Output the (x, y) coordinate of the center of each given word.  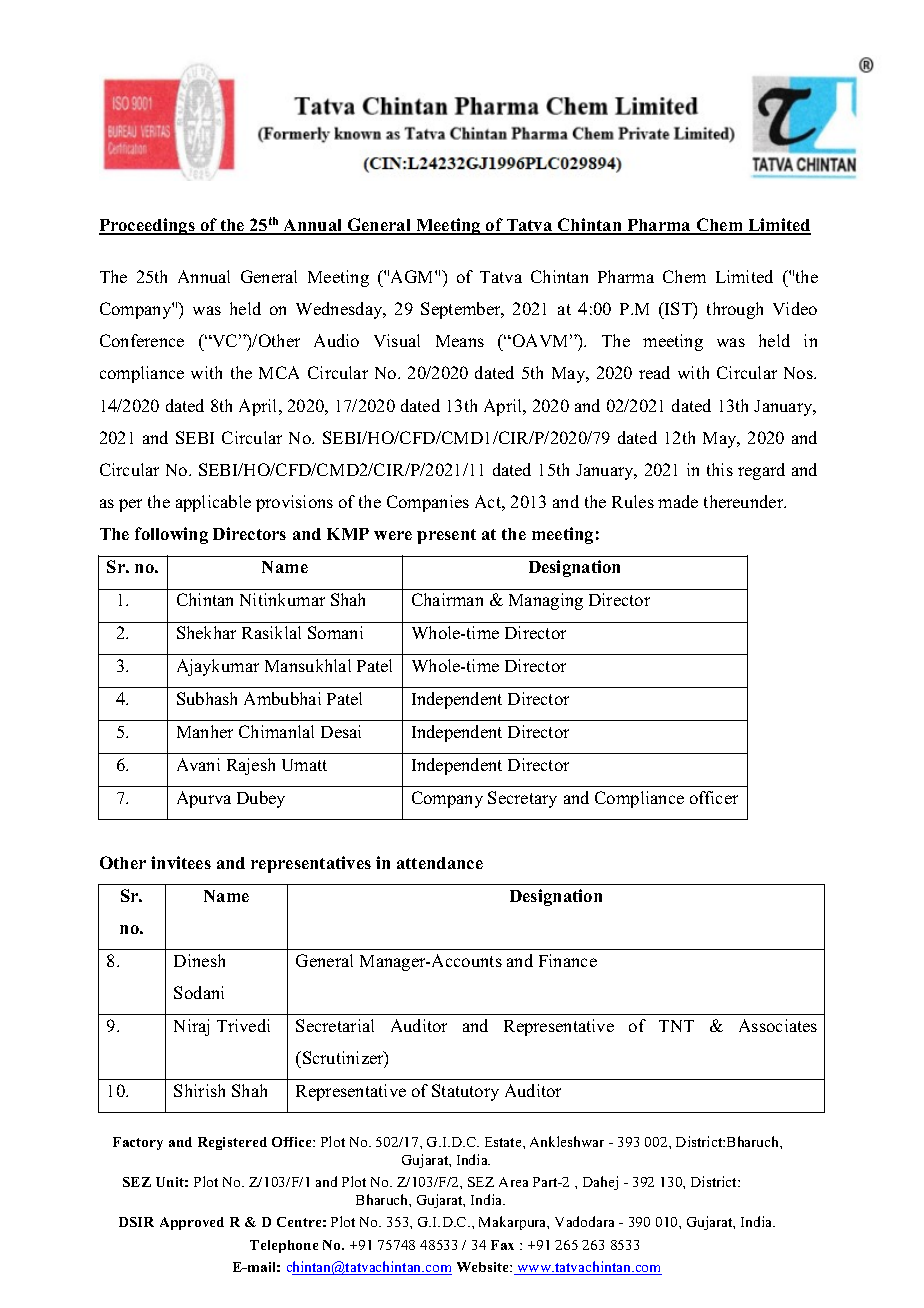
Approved (192, 1223)
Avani (198, 764)
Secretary (522, 799)
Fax (502, 1245)
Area (513, 1182)
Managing (546, 601)
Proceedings (148, 226)
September (462, 310)
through (735, 310)
